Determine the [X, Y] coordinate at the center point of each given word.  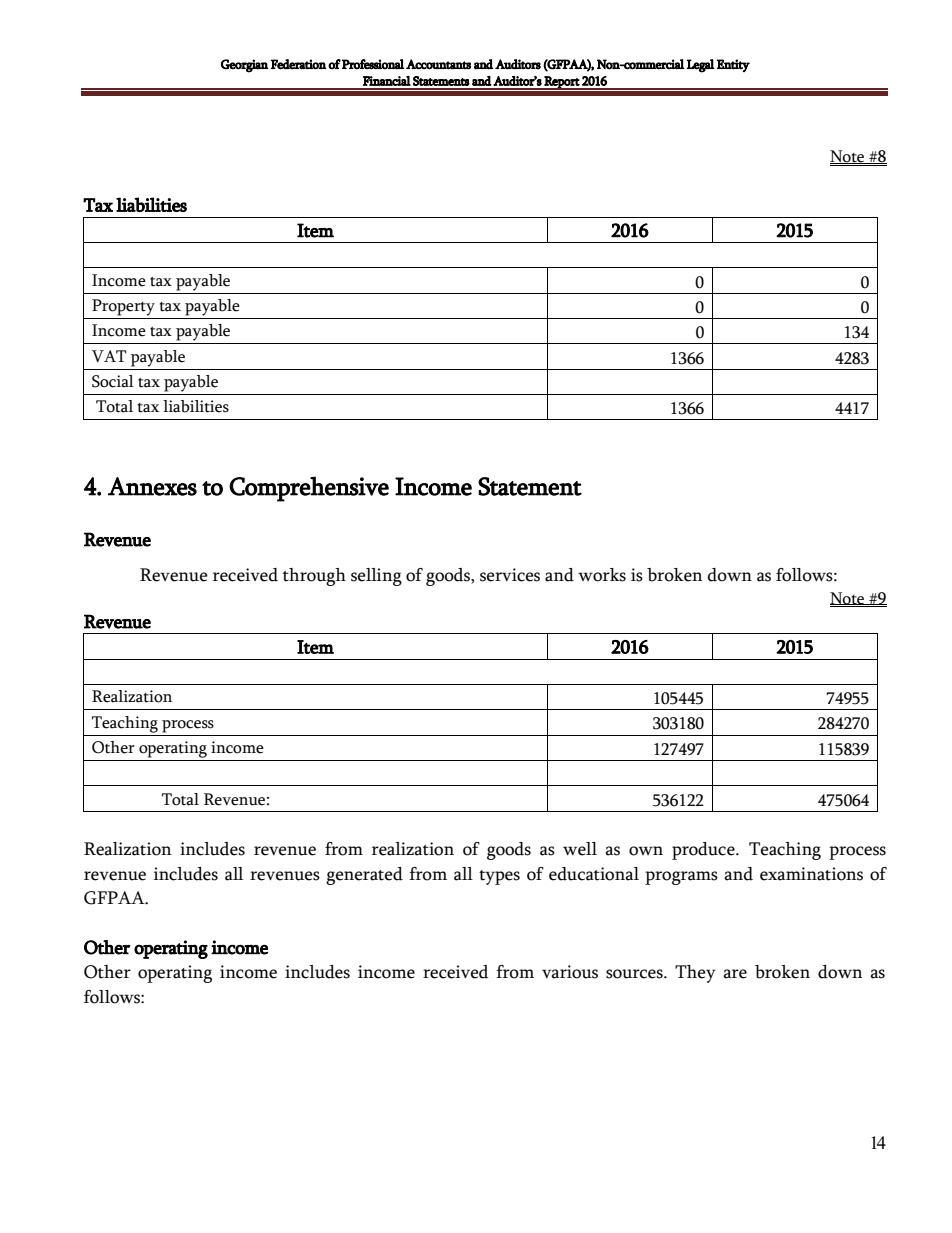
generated [364, 876]
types [499, 877]
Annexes [152, 486]
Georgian [244, 66]
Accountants [438, 64]
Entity [733, 65]
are [735, 974]
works [602, 575]
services [510, 575]
